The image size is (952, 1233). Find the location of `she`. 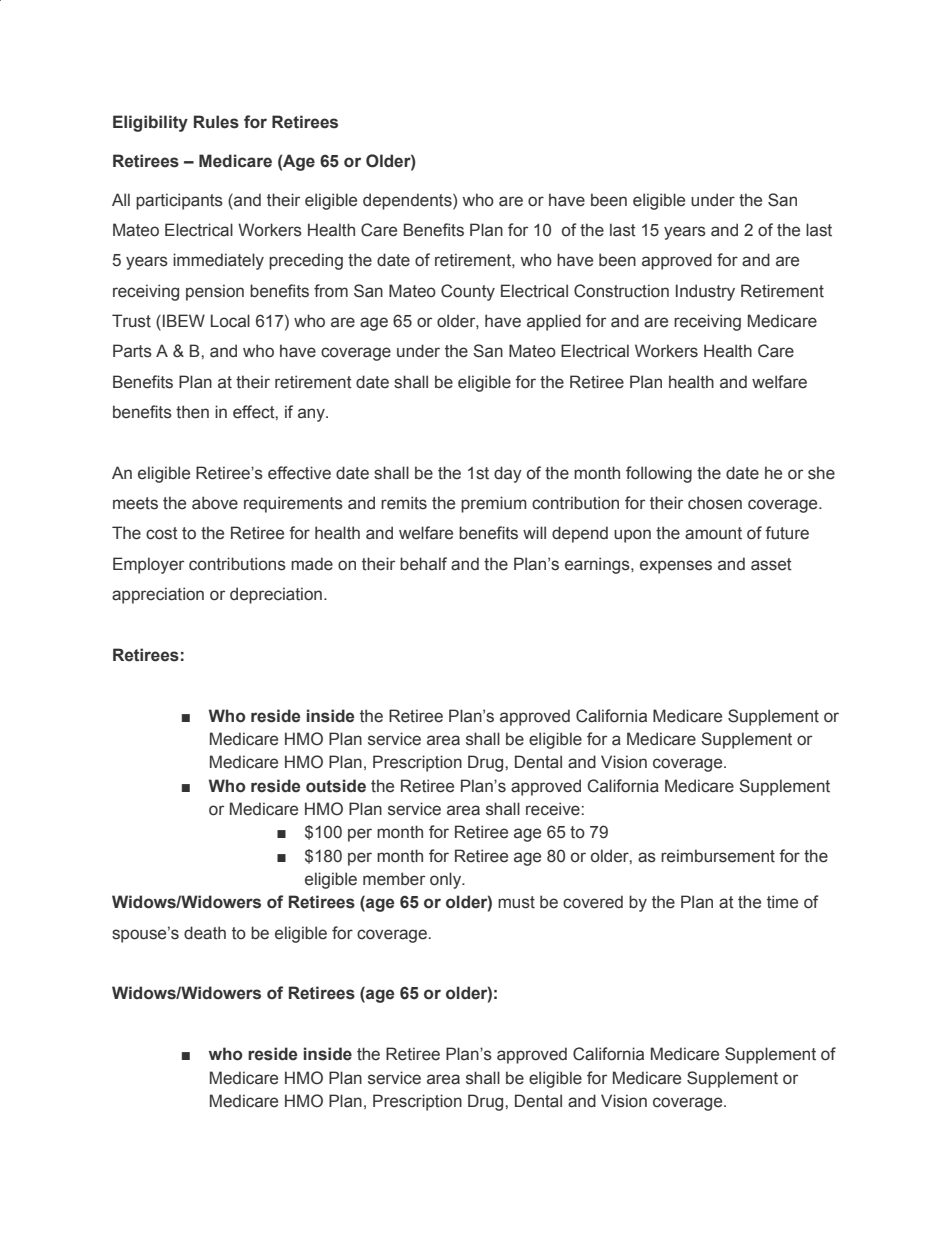

she is located at coordinates (821, 473).
